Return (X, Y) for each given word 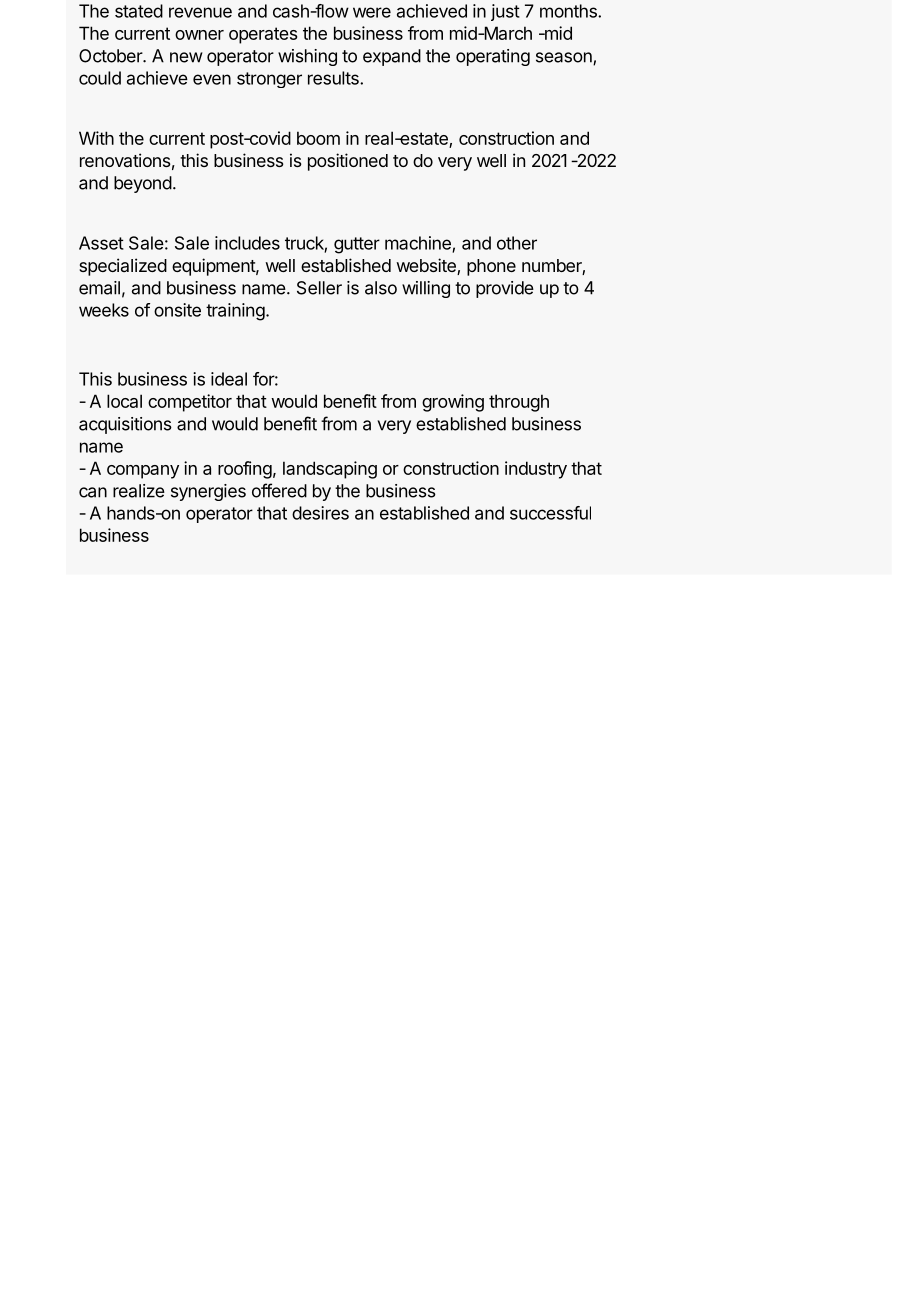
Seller (319, 288)
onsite (177, 310)
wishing (307, 57)
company (143, 472)
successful (550, 513)
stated (139, 11)
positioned (348, 162)
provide (505, 289)
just (505, 12)
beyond (143, 184)
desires (320, 513)
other (517, 243)
